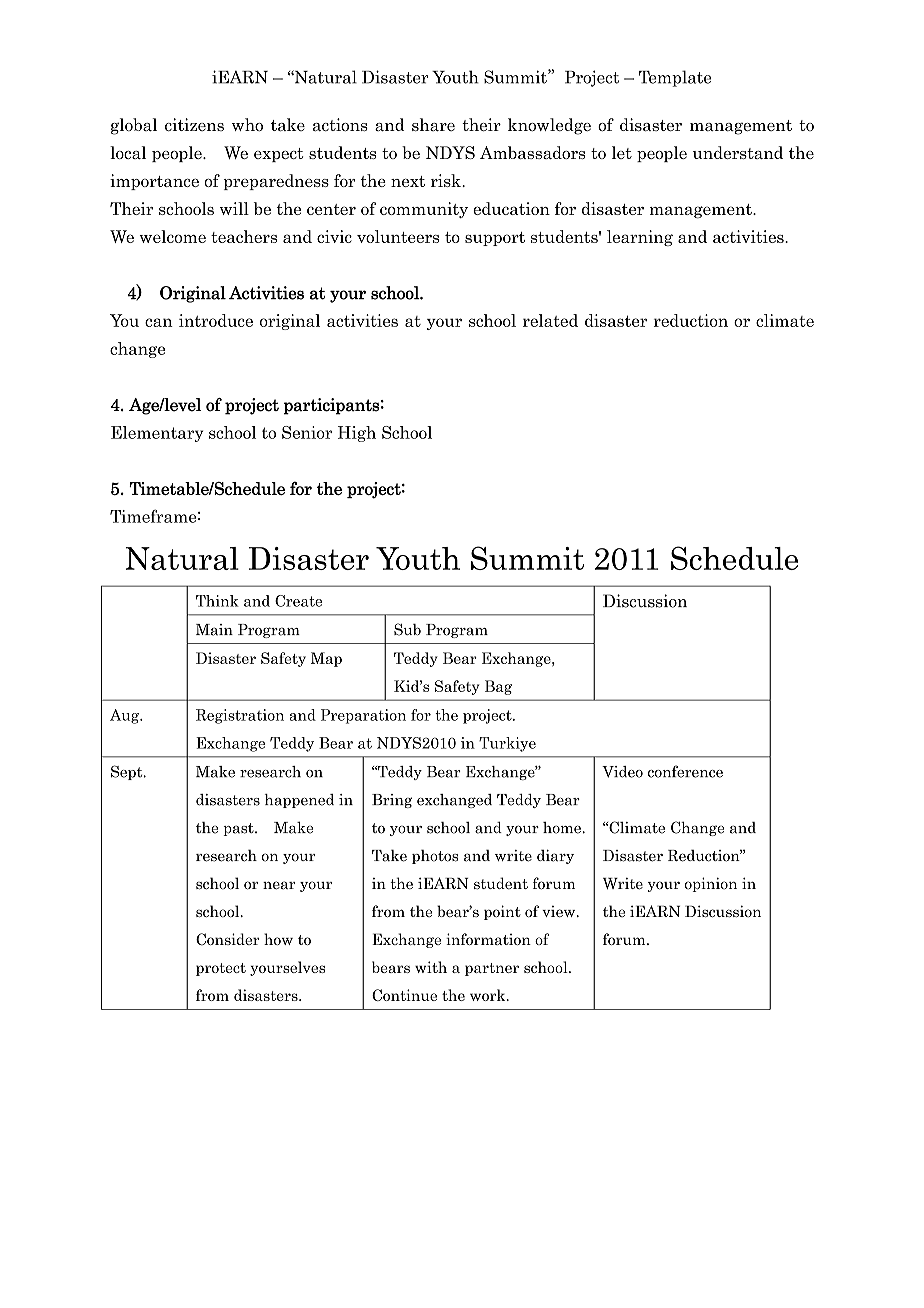 The height and width of the screenshot is (1308, 924). I want to click on Template, so click(675, 78).
